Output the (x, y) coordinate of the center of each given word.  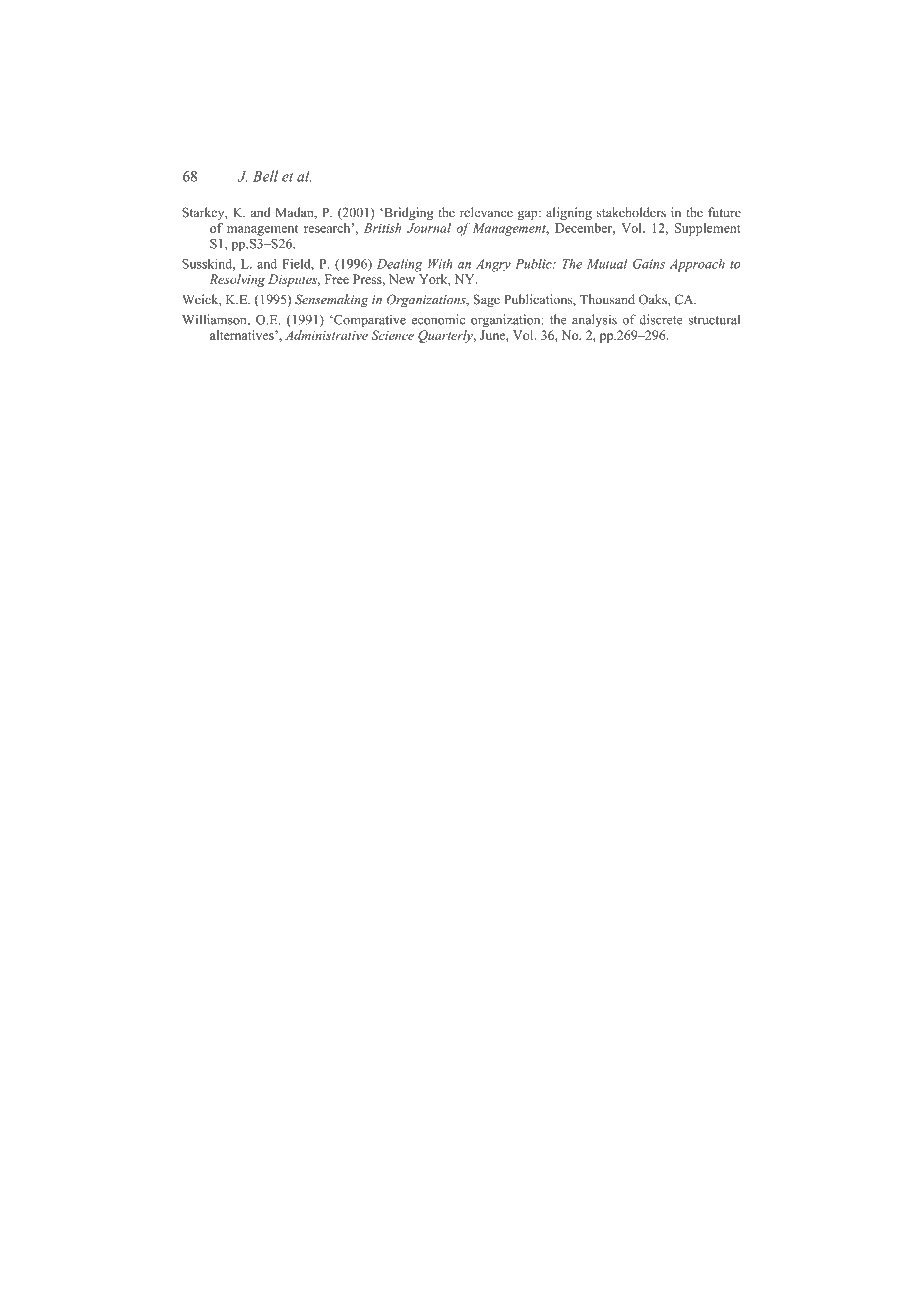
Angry (493, 265)
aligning (569, 213)
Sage (487, 300)
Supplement (708, 229)
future (724, 212)
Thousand (607, 299)
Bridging (408, 213)
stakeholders (631, 212)
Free (337, 279)
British (382, 228)
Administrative (326, 335)
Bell (265, 176)
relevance (486, 212)
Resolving (237, 280)
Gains (649, 264)
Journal (429, 228)
